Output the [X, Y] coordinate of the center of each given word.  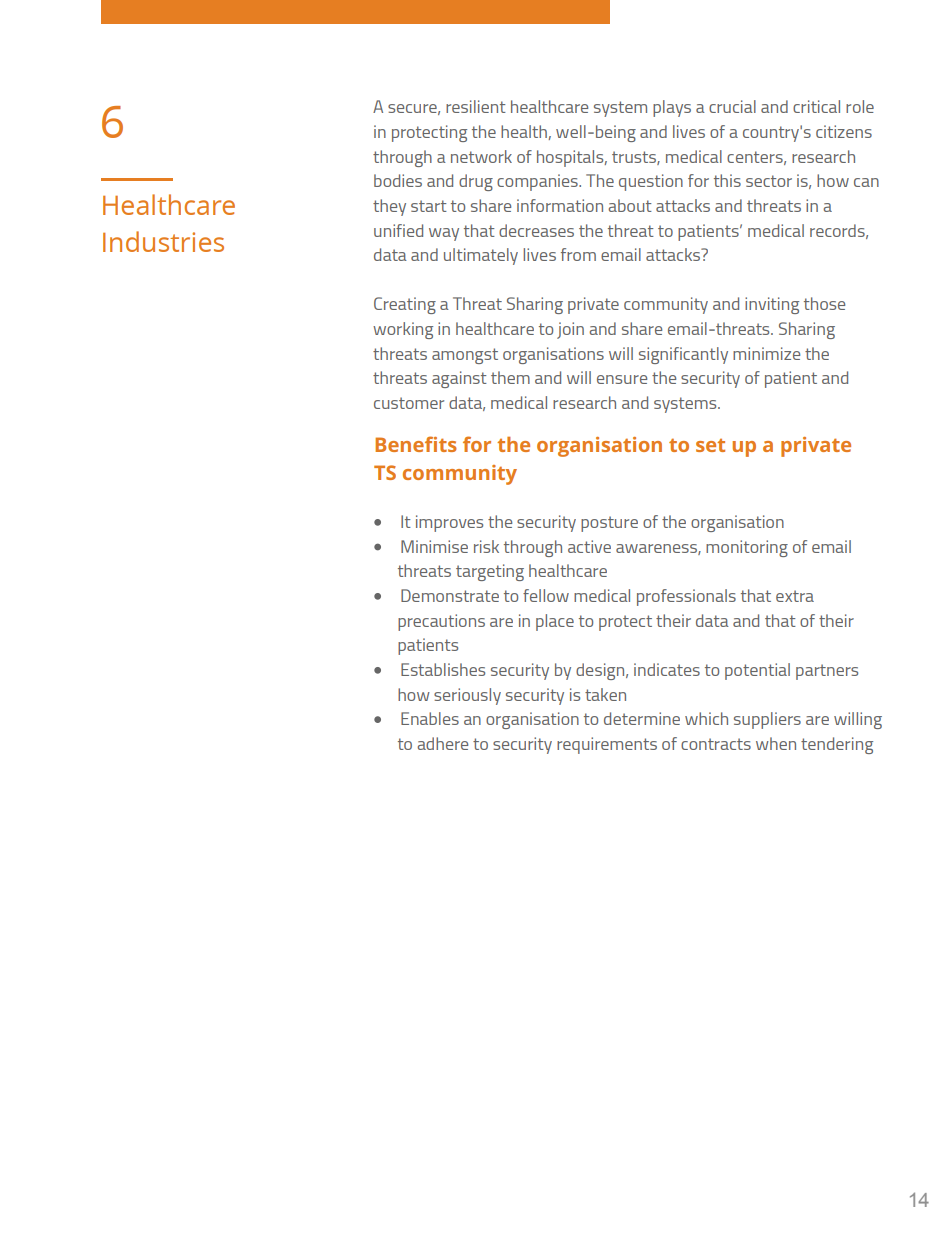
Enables [430, 718]
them [510, 377]
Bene [400, 444]
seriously [467, 696]
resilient [476, 106]
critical [816, 106]
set [710, 445]
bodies [398, 180]
